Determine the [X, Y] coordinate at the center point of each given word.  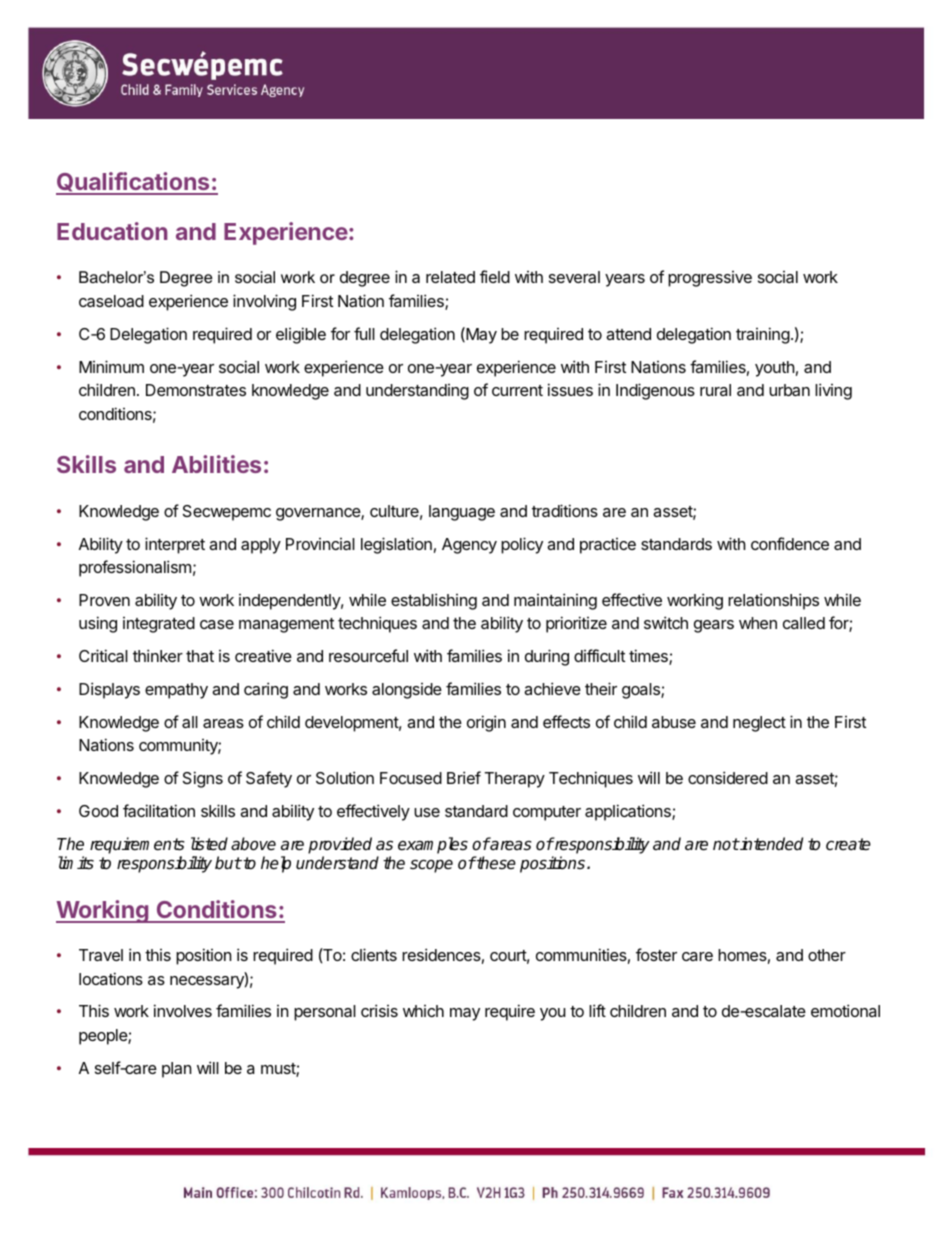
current [517, 390]
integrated [159, 625]
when [758, 623]
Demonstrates [196, 390]
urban [789, 390]
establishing [434, 601]
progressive [710, 279]
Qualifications [134, 183]
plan [176, 1070]
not [726, 844]
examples [433, 845]
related [450, 277]
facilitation [159, 810]
